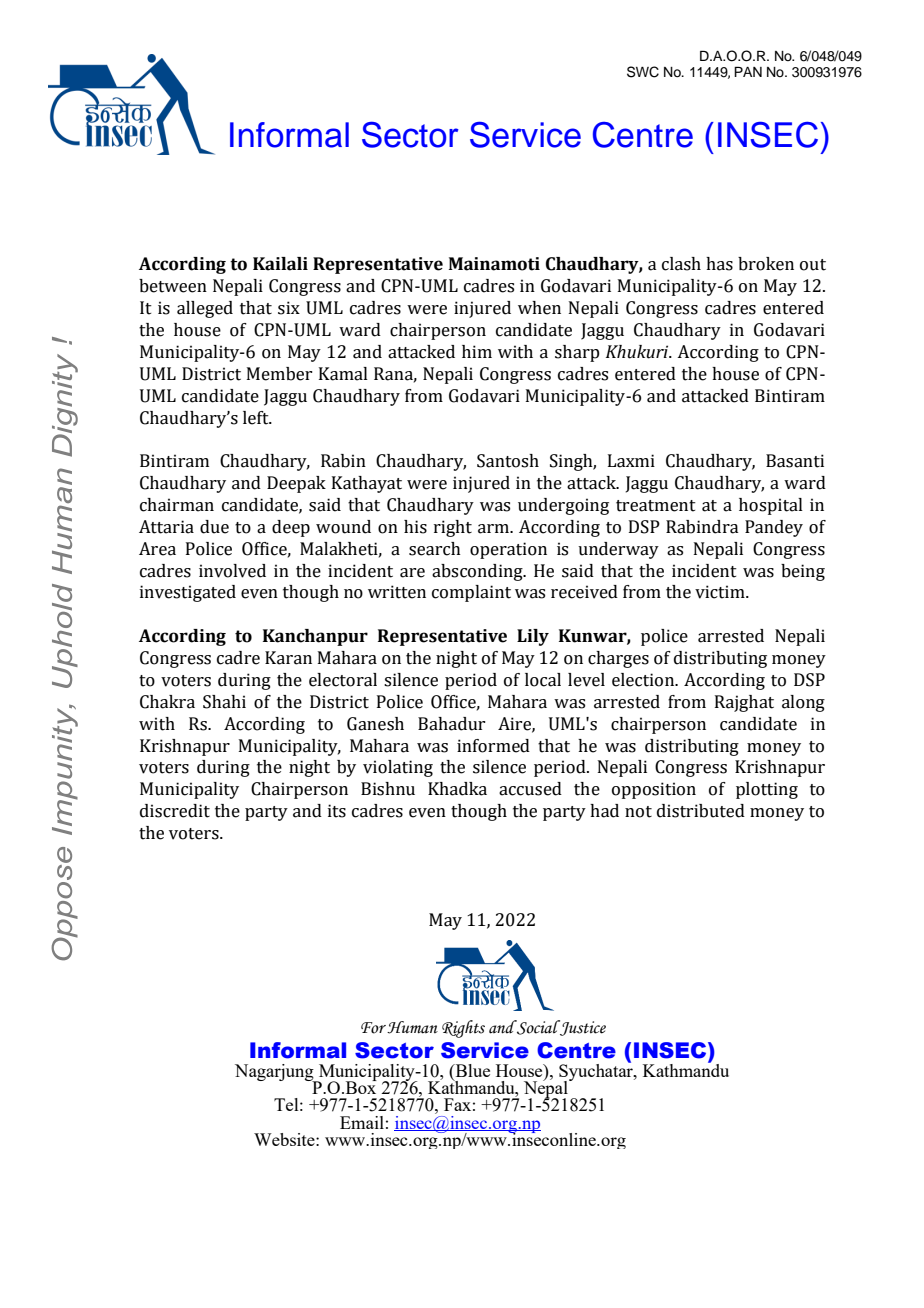 This screenshot has height=1308, width=924. What do you see at coordinates (471, 593) in the screenshot?
I see `complaint` at bounding box center [471, 593].
